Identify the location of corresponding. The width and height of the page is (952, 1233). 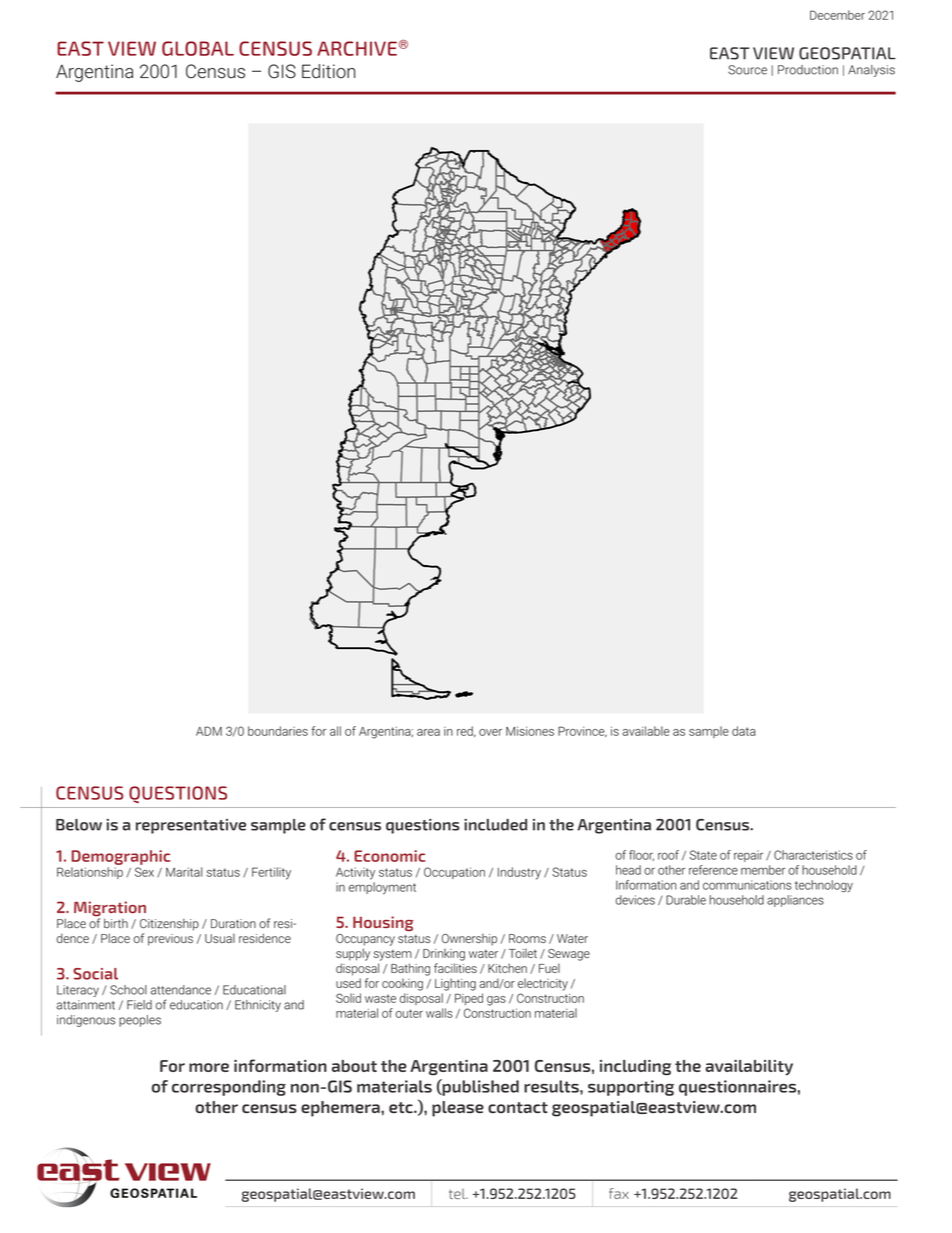
(229, 1088).
